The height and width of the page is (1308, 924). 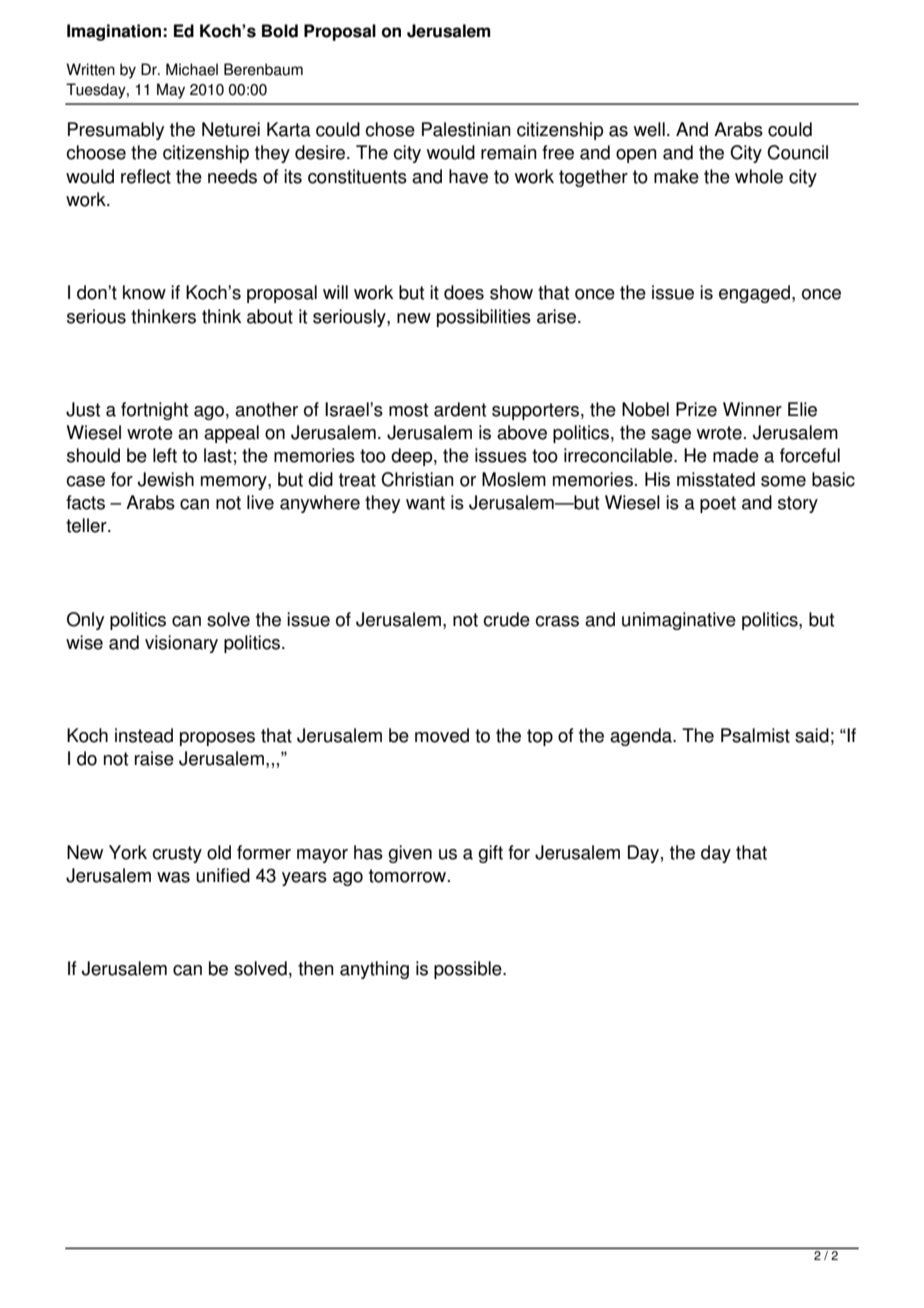 What do you see at coordinates (144, 292) in the page?
I see `know` at bounding box center [144, 292].
